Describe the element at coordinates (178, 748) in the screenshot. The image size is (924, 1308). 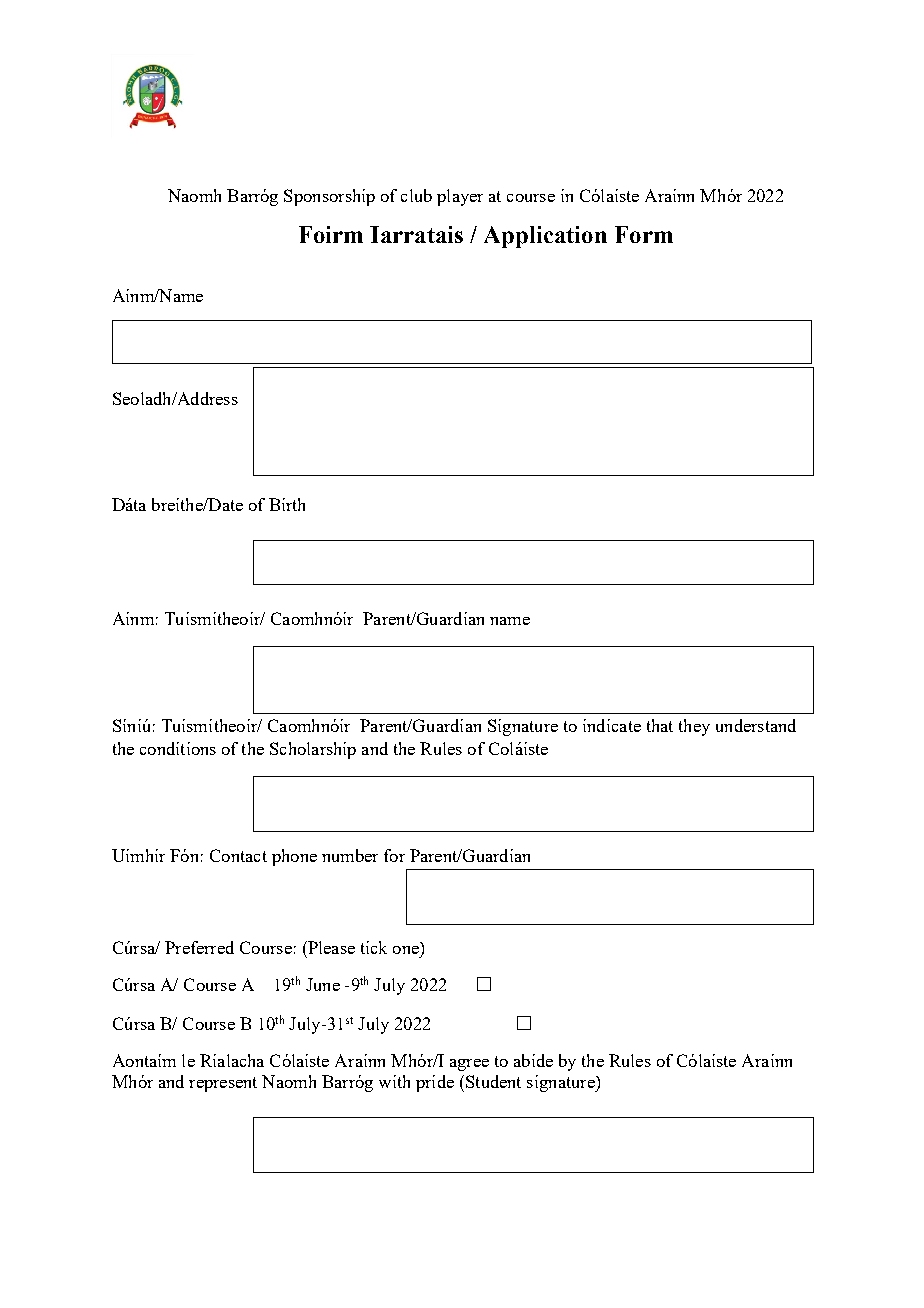
I see `conditions` at that location.
